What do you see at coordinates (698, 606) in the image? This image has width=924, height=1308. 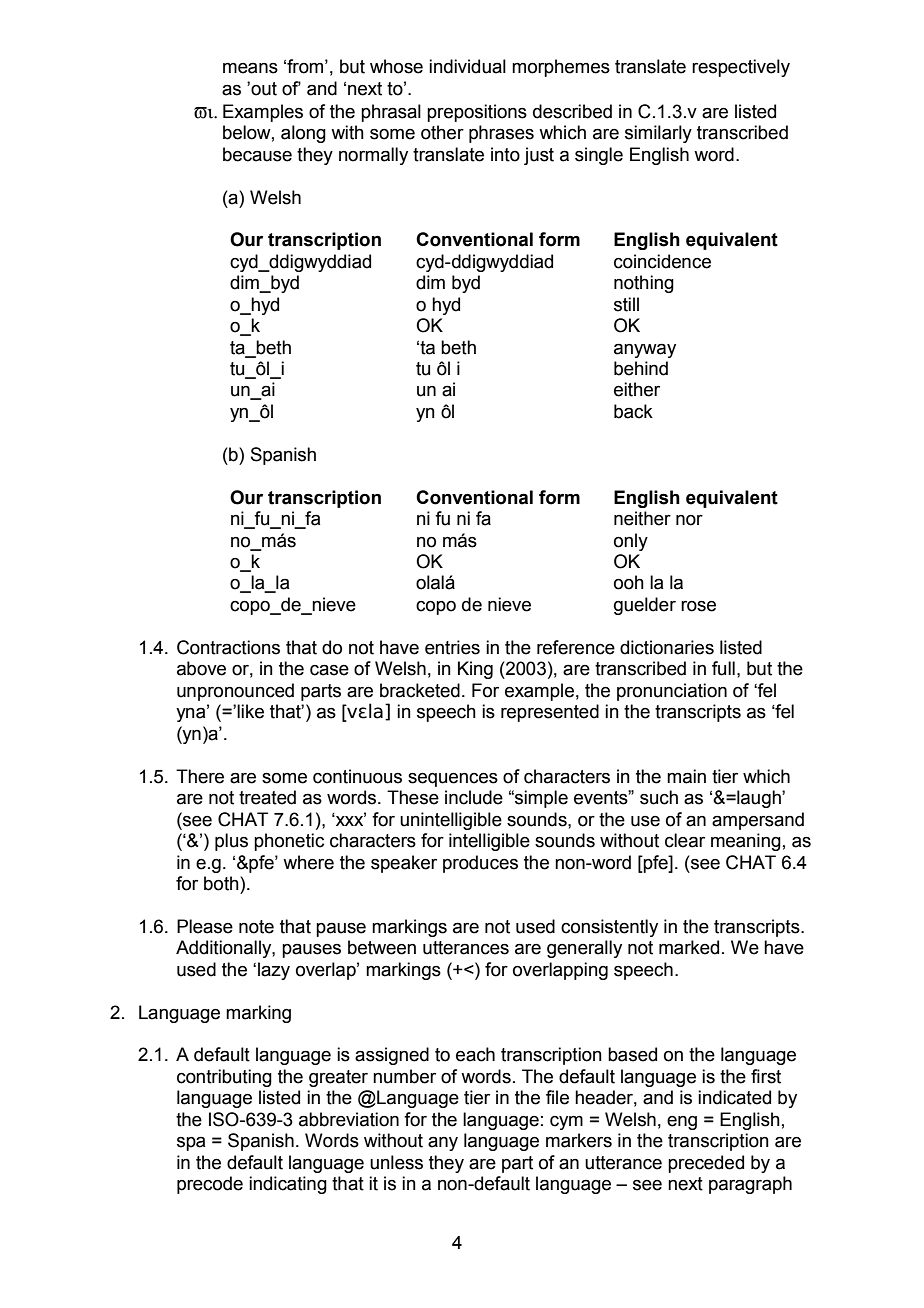 I see `rose` at bounding box center [698, 606].
